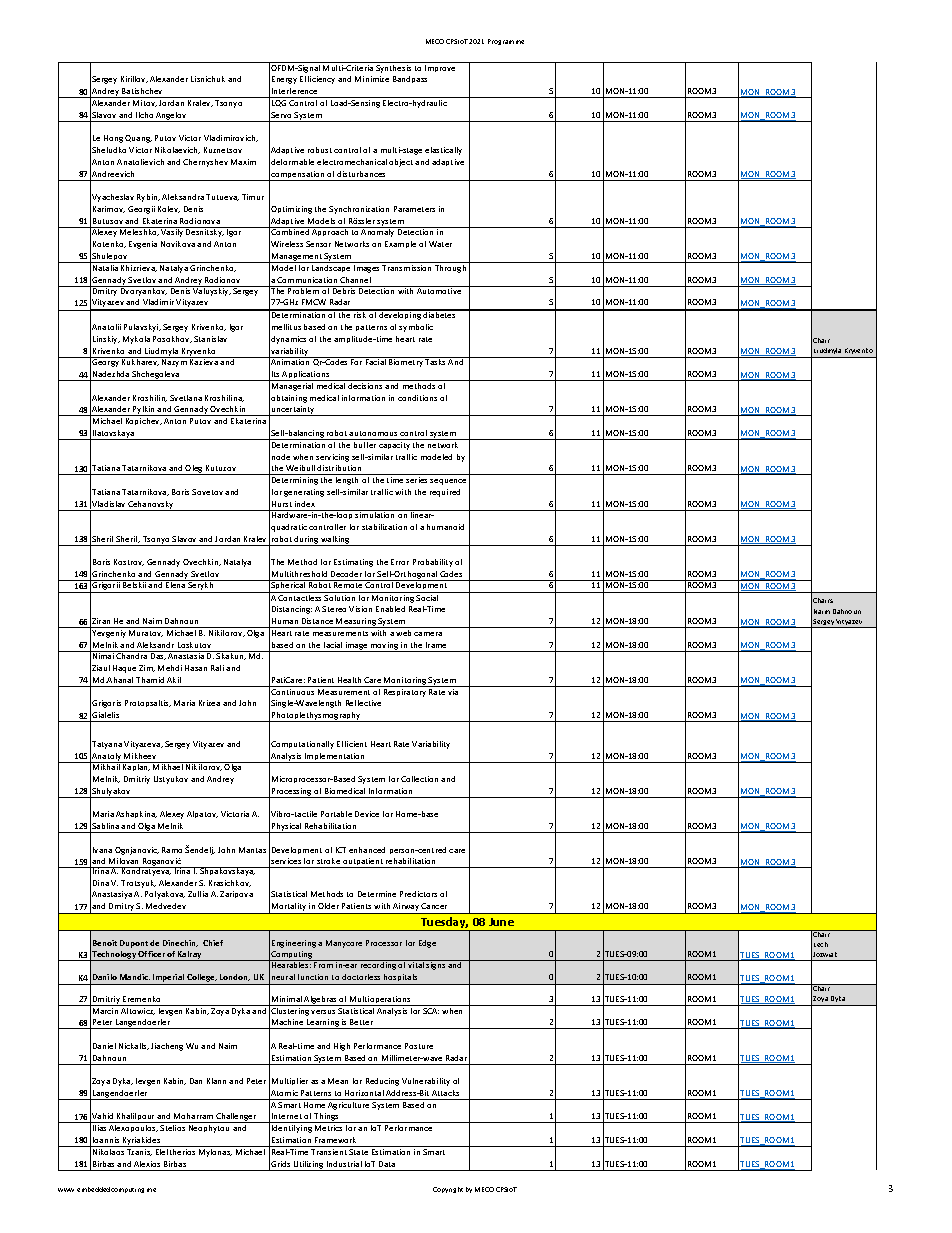 The height and width of the screenshot is (1233, 952). I want to click on Lech, so click(821, 944).
